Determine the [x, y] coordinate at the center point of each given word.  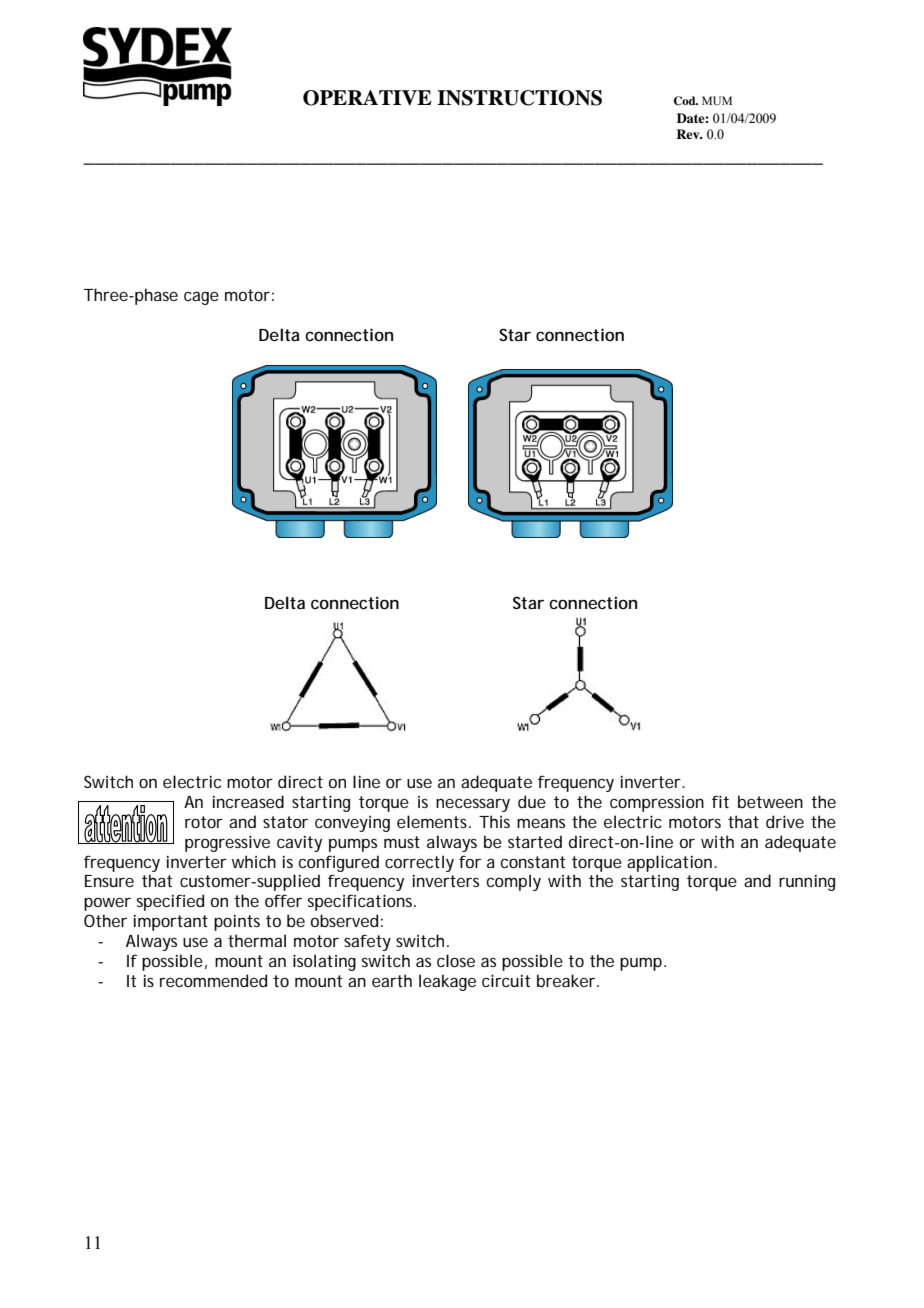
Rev [689, 134]
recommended [213, 980]
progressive [227, 843]
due [532, 801]
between [770, 801]
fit [720, 801]
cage [201, 298]
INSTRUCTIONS [519, 98]
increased [248, 801]
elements [434, 821]
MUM [717, 100]
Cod [686, 101]
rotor [204, 822]
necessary [473, 805]
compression [657, 804]
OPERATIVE [367, 98]
